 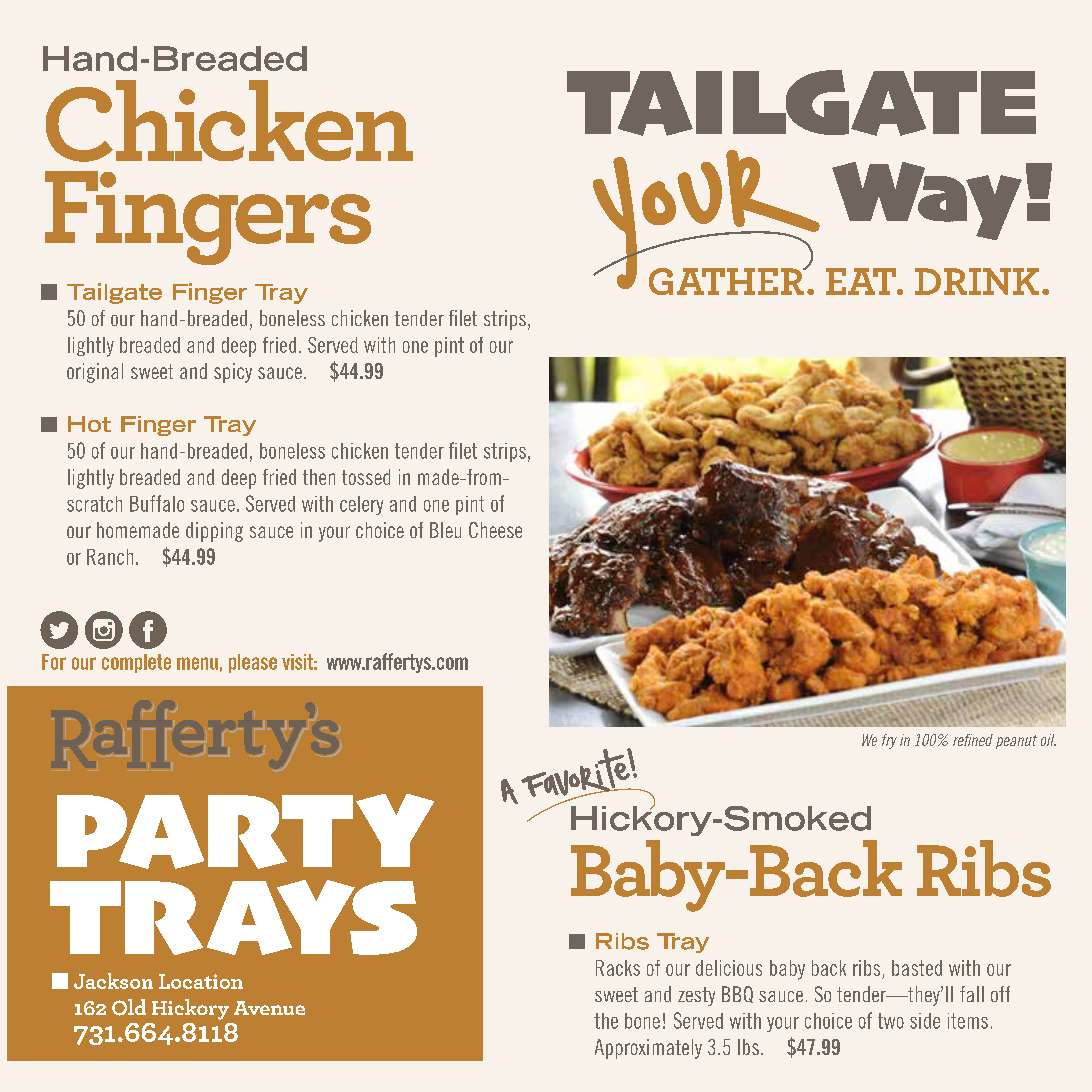 I want to click on PARTY, so click(x=245, y=831).
